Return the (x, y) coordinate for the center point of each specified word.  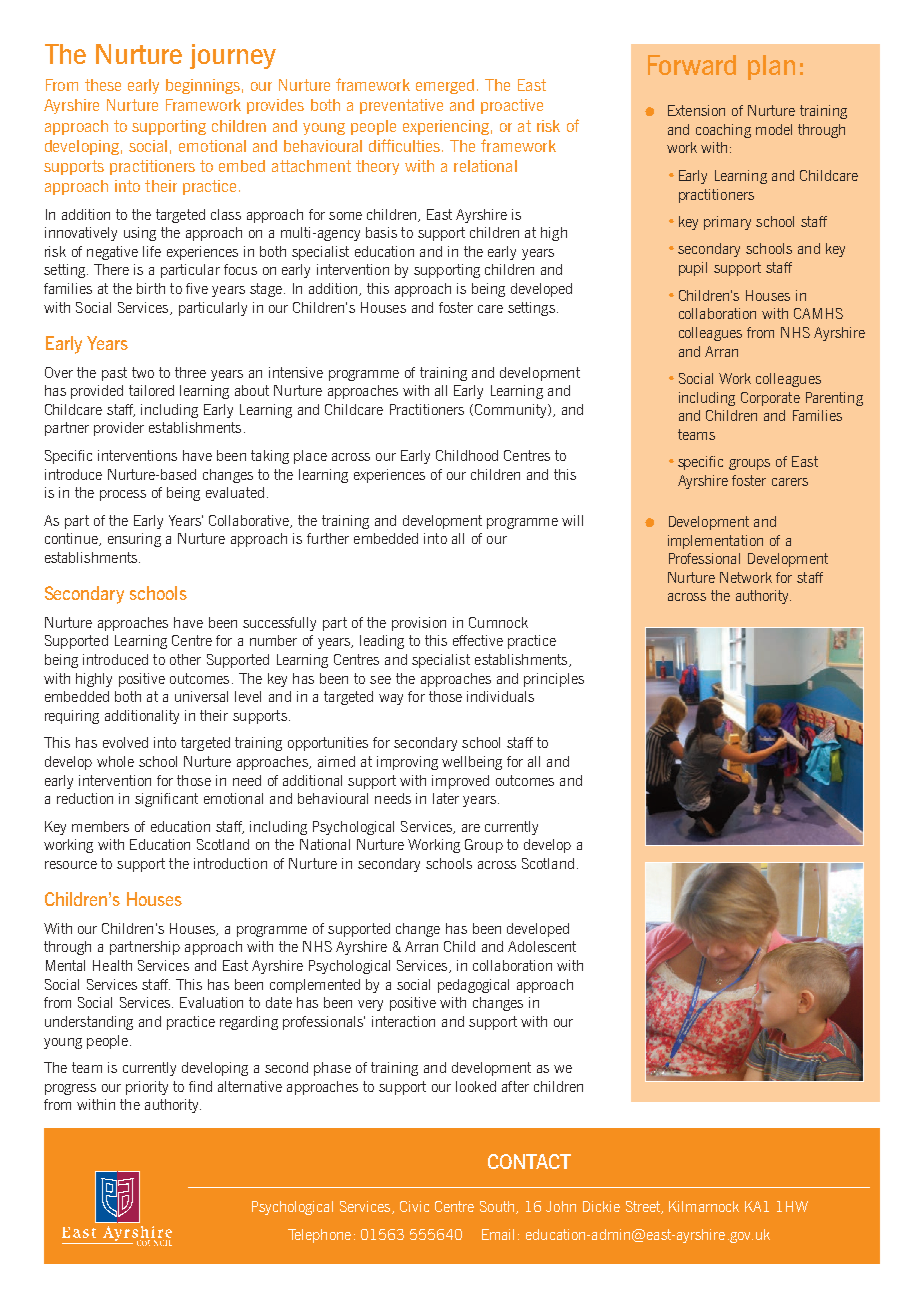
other (185, 659)
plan (771, 67)
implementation (715, 542)
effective (478, 640)
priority (147, 1088)
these (103, 85)
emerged (445, 86)
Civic (414, 1206)
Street (644, 1207)
